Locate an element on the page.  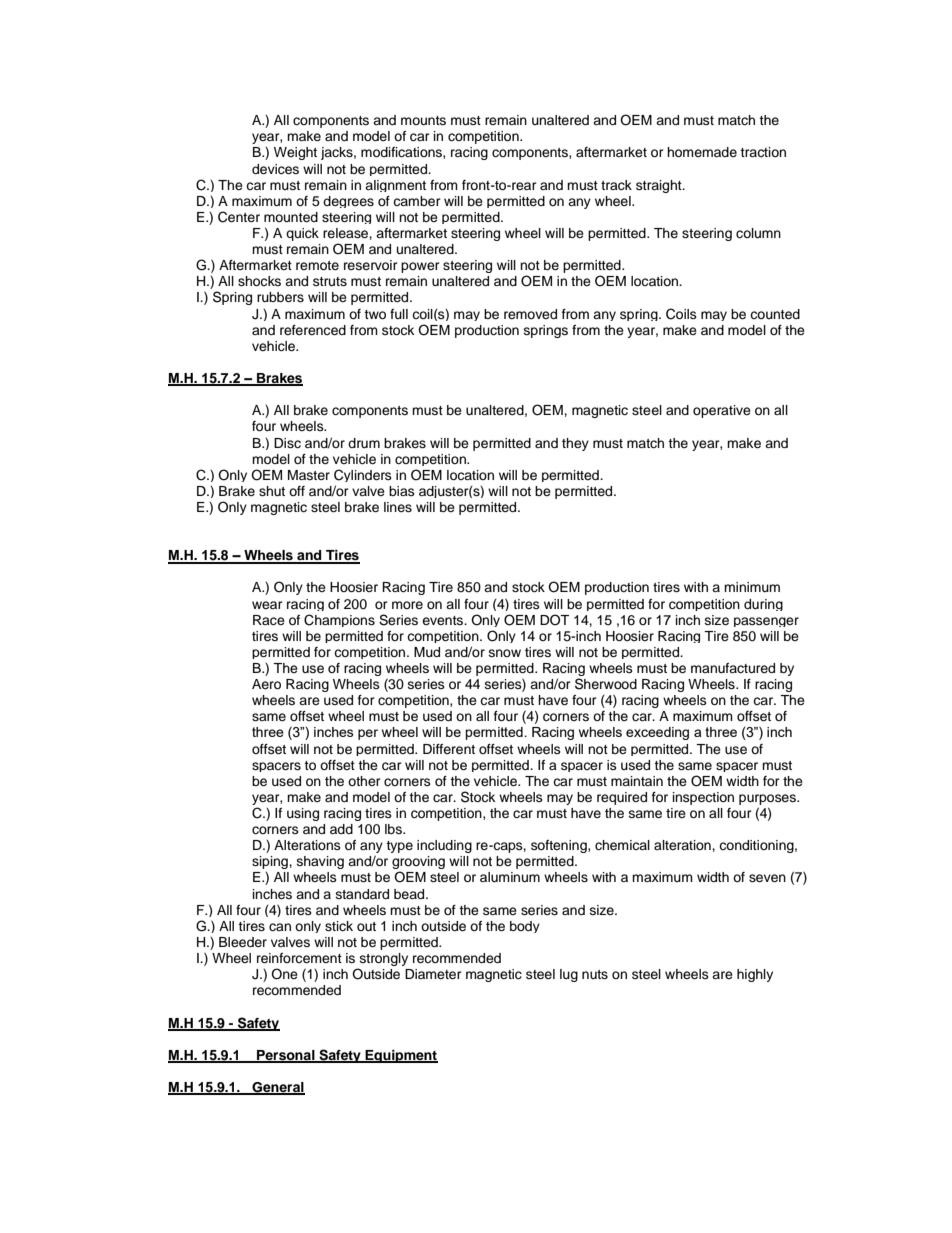
Personal is located at coordinates (286, 1056).
